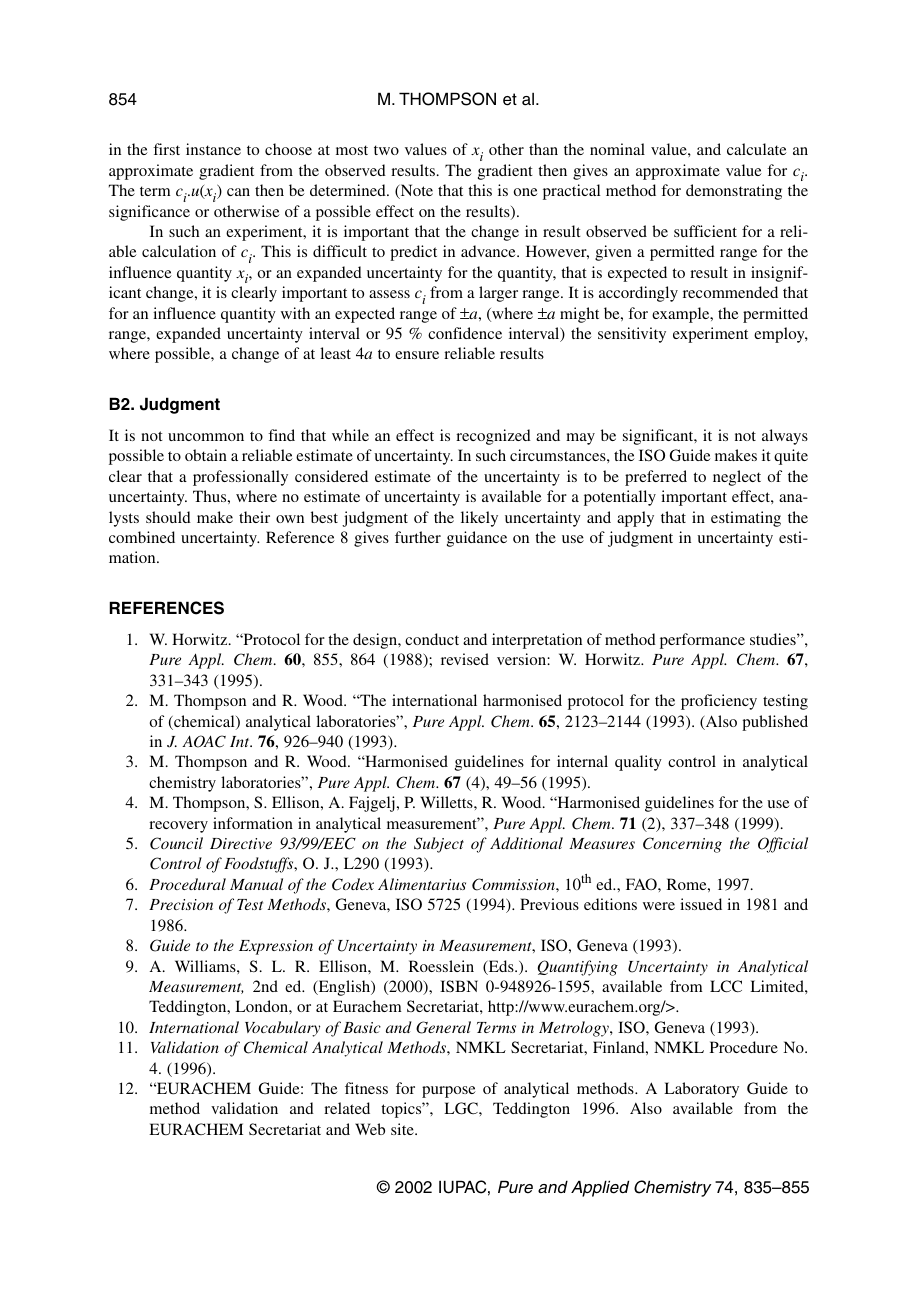 This screenshot has height=1316, width=917. Describe the element at coordinates (282, 1029) in the screenshot. I see `Vocabulary` at that location.
